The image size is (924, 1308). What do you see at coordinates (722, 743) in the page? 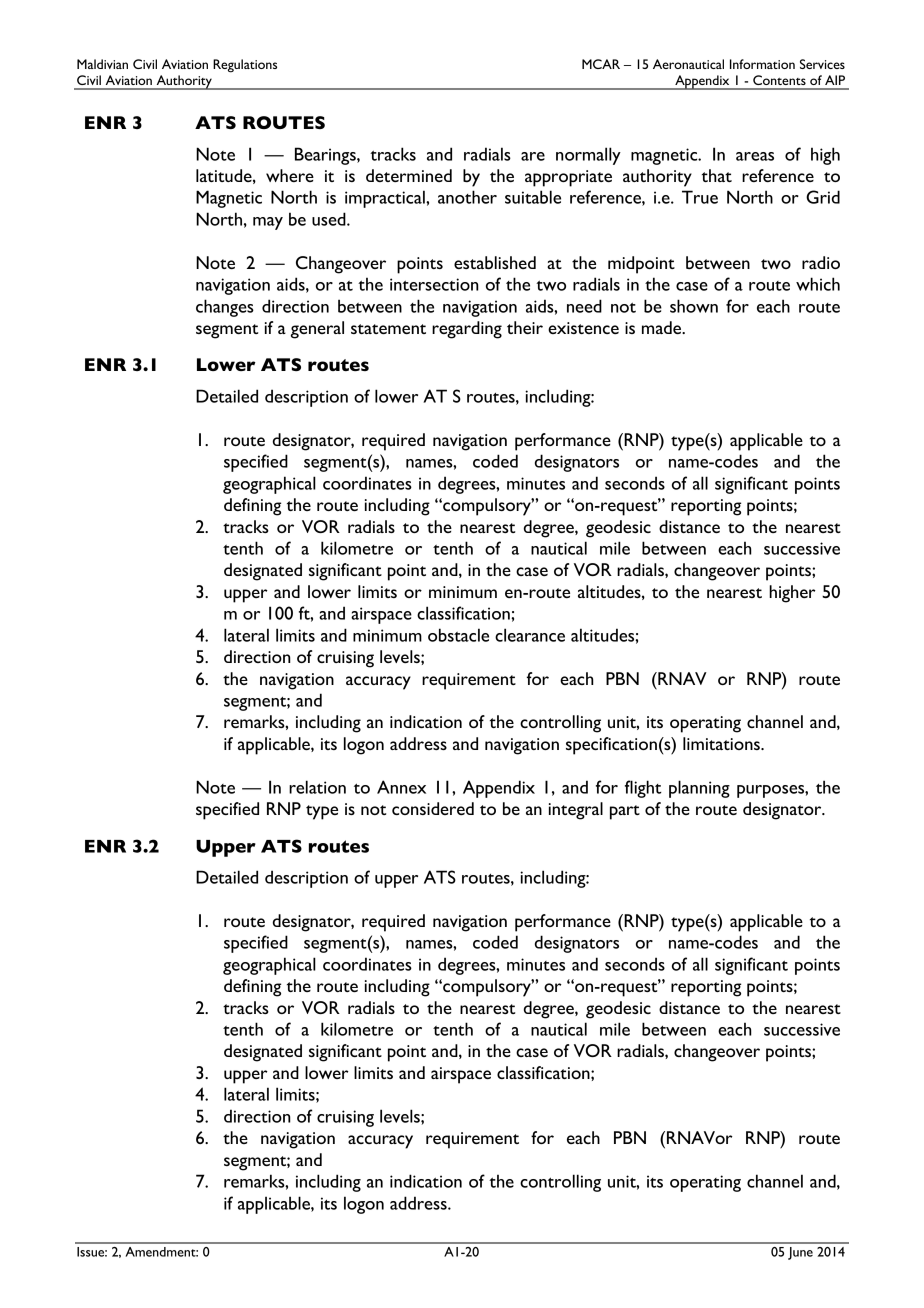
I see `limitations` at bounding box center [722, 743].
